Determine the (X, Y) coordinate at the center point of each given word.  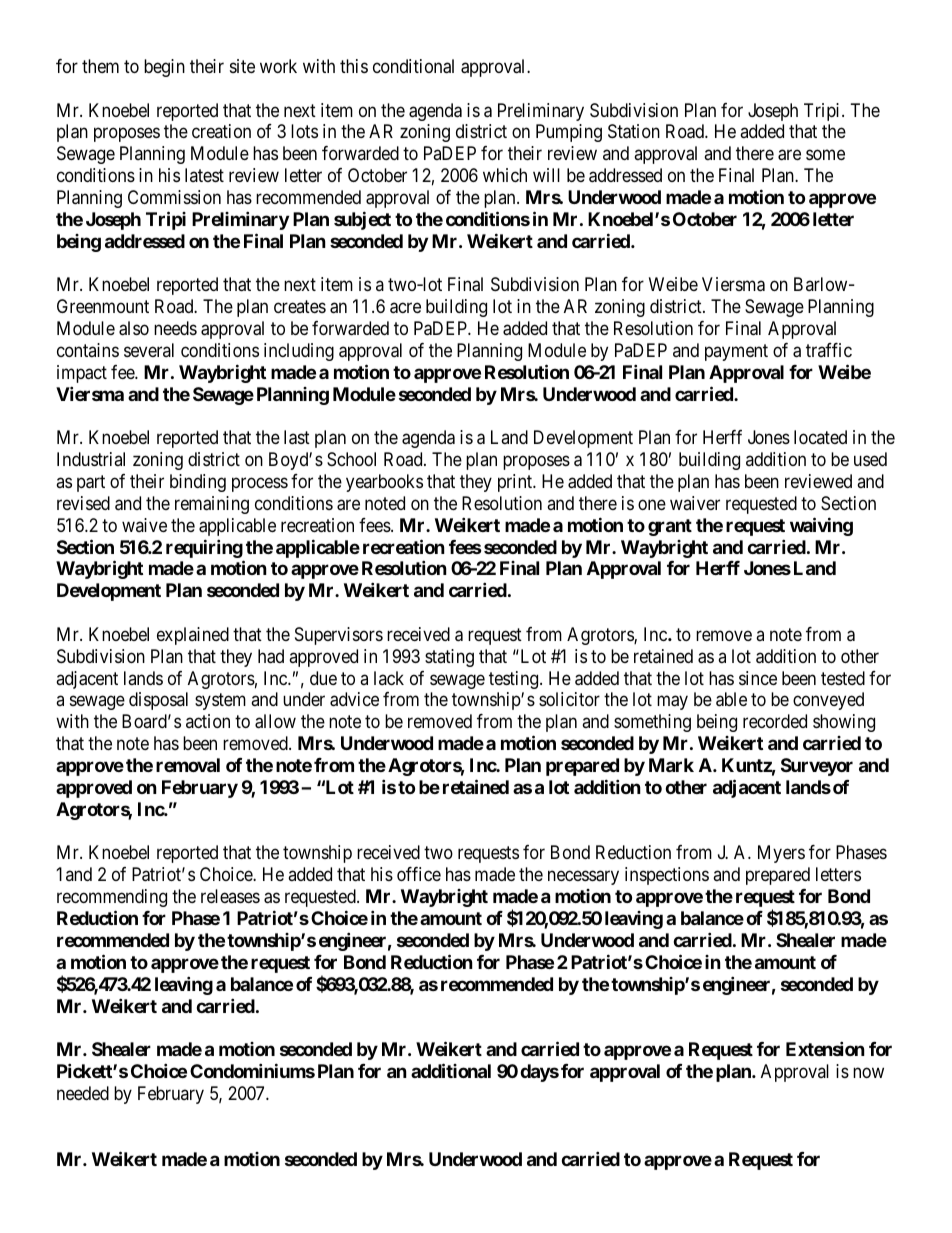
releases (230, 896)
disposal (158, 701)
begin (164, 68)
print (516, 483)
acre (405, 308)
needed (83, 1093)
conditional (413, 66)
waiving (821, 526)
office (419, 874)
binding (198, 483)
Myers (781, 854)
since (758, 678)
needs (175, 328)
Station (634, 131)
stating (449, 658)
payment (736, 352)
